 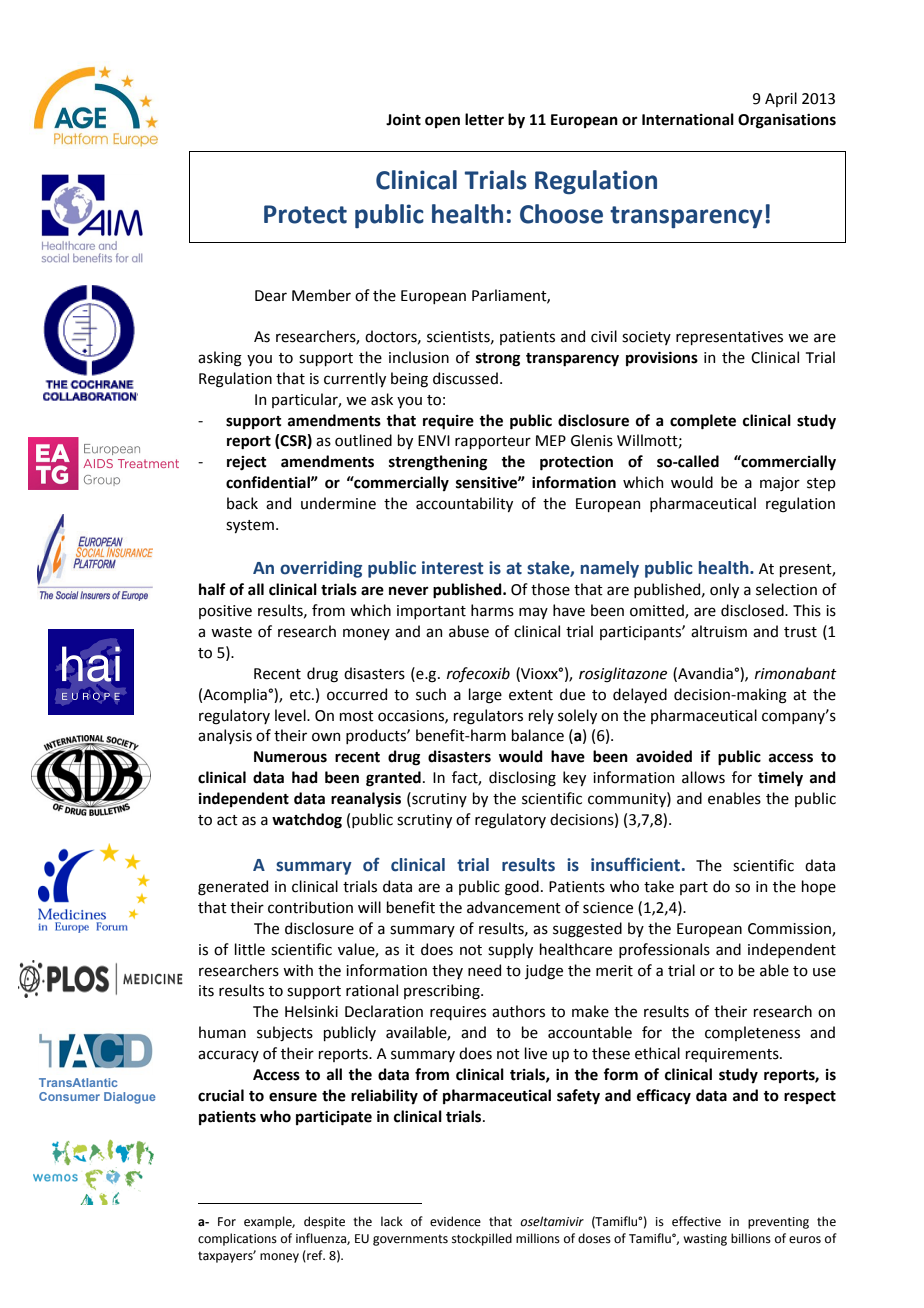 What do you see at coordinates (305, 777) in the page?
I see `had` at bounding box center [305, 777].
